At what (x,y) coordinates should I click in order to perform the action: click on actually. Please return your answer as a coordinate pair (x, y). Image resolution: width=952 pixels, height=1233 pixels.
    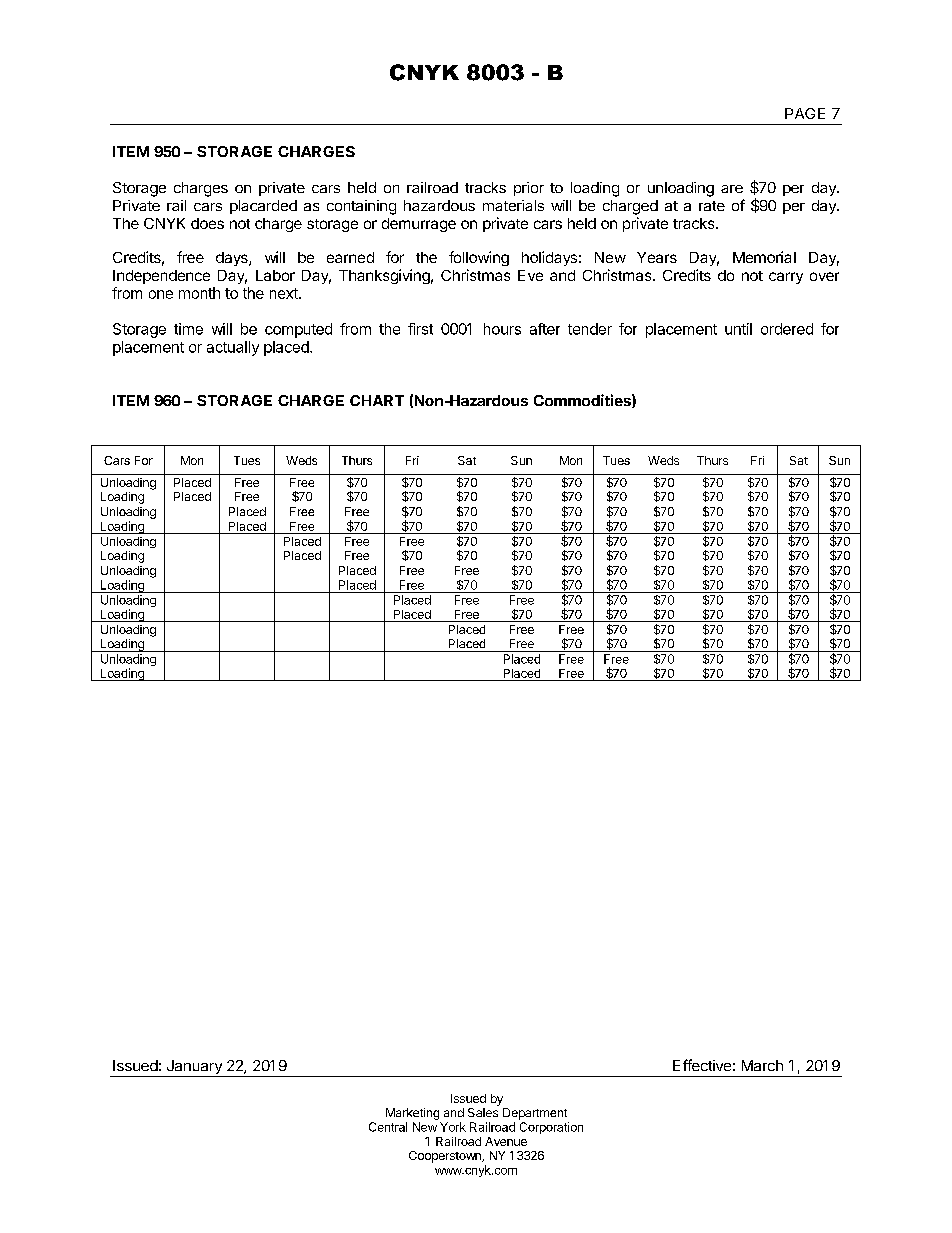
    Looking at the image, I should click on (233, 348).
